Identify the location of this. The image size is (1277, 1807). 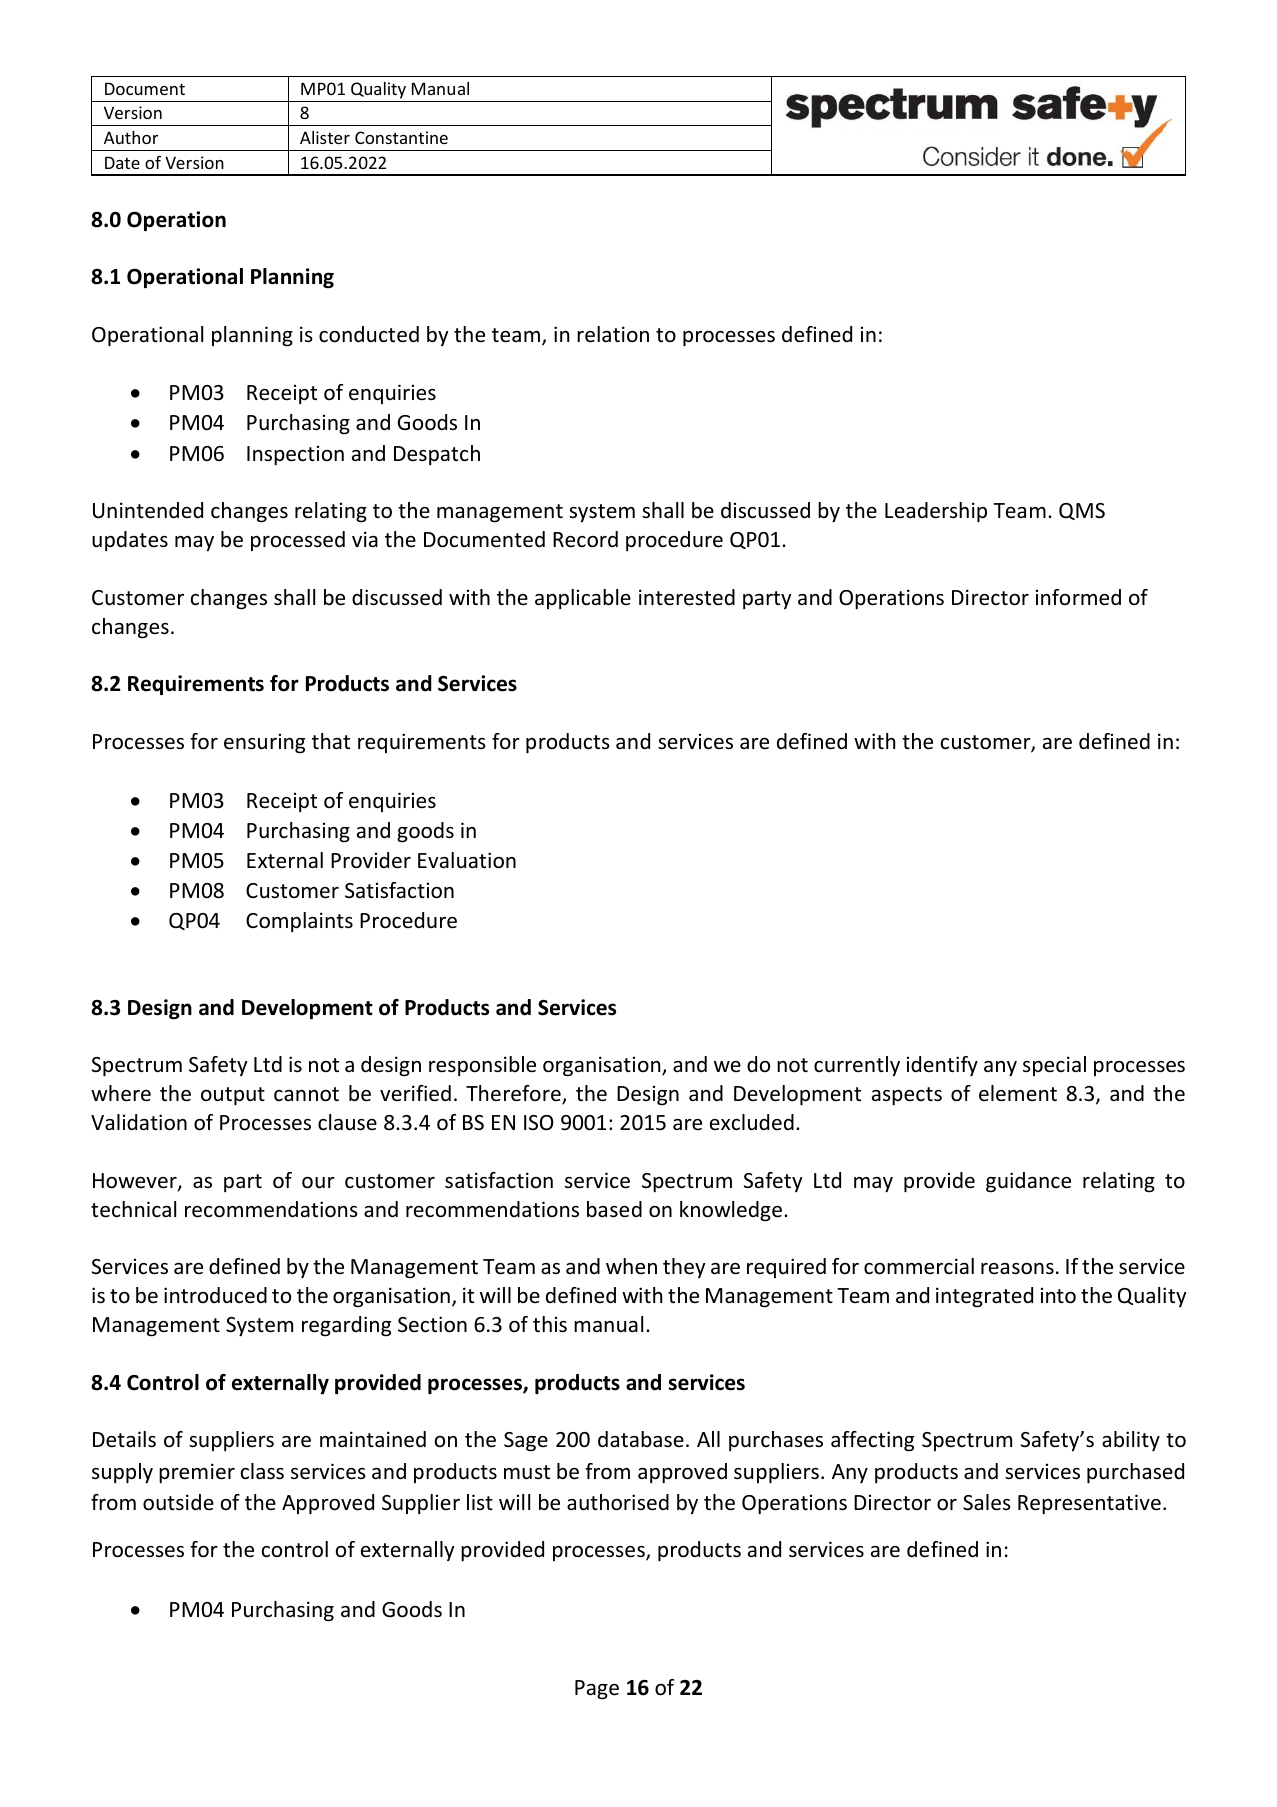
(550, 1324).
